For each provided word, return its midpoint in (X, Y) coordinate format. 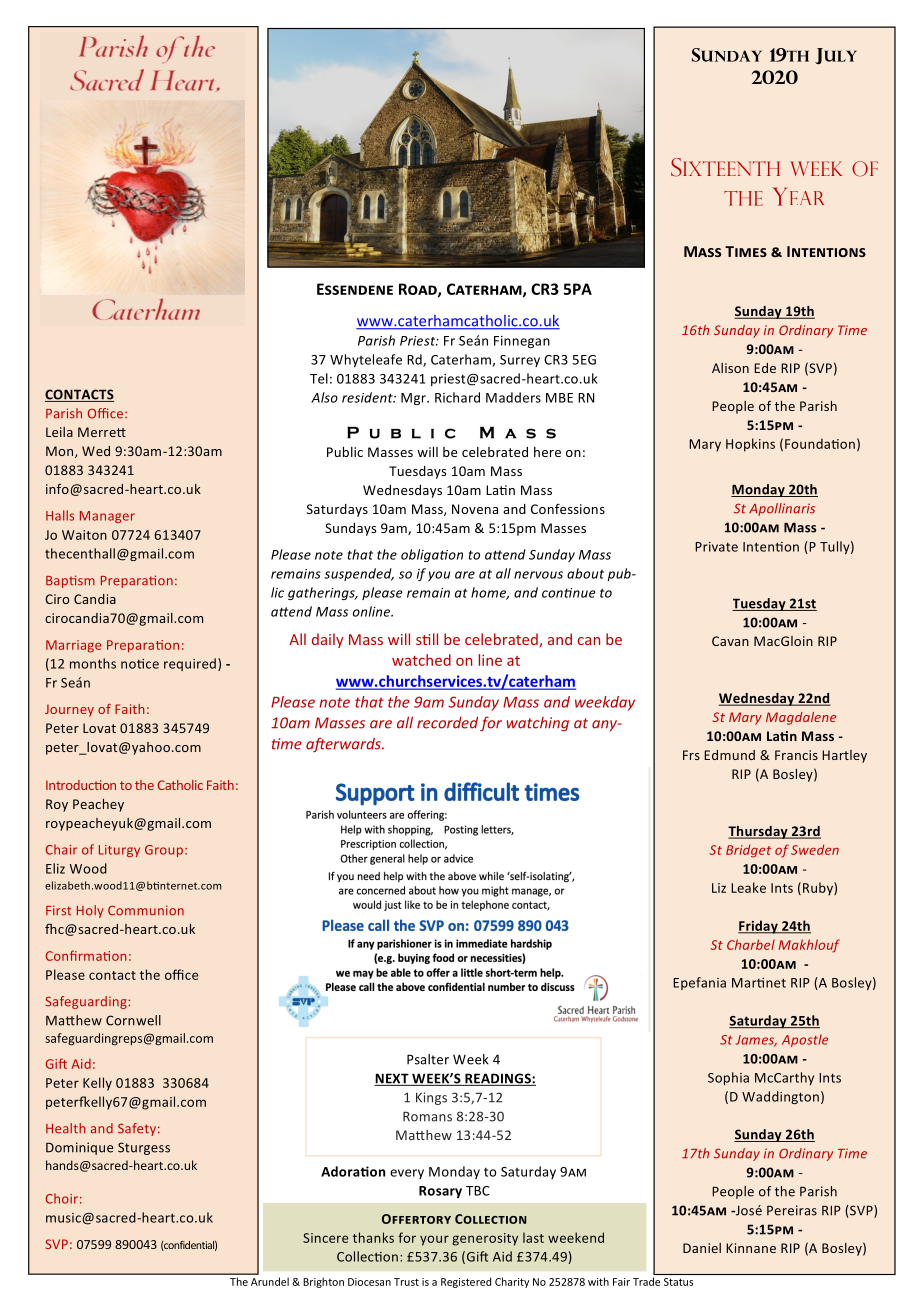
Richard (457, 397)
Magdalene (801, 718)
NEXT (392, 1079)
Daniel (702, 1248)
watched (421, 660)
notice (140, 664)
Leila (59, 432)
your (434, 1240)
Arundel (270, 1281)
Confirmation (86, 955)
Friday (759, 927)
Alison (730, 368)
